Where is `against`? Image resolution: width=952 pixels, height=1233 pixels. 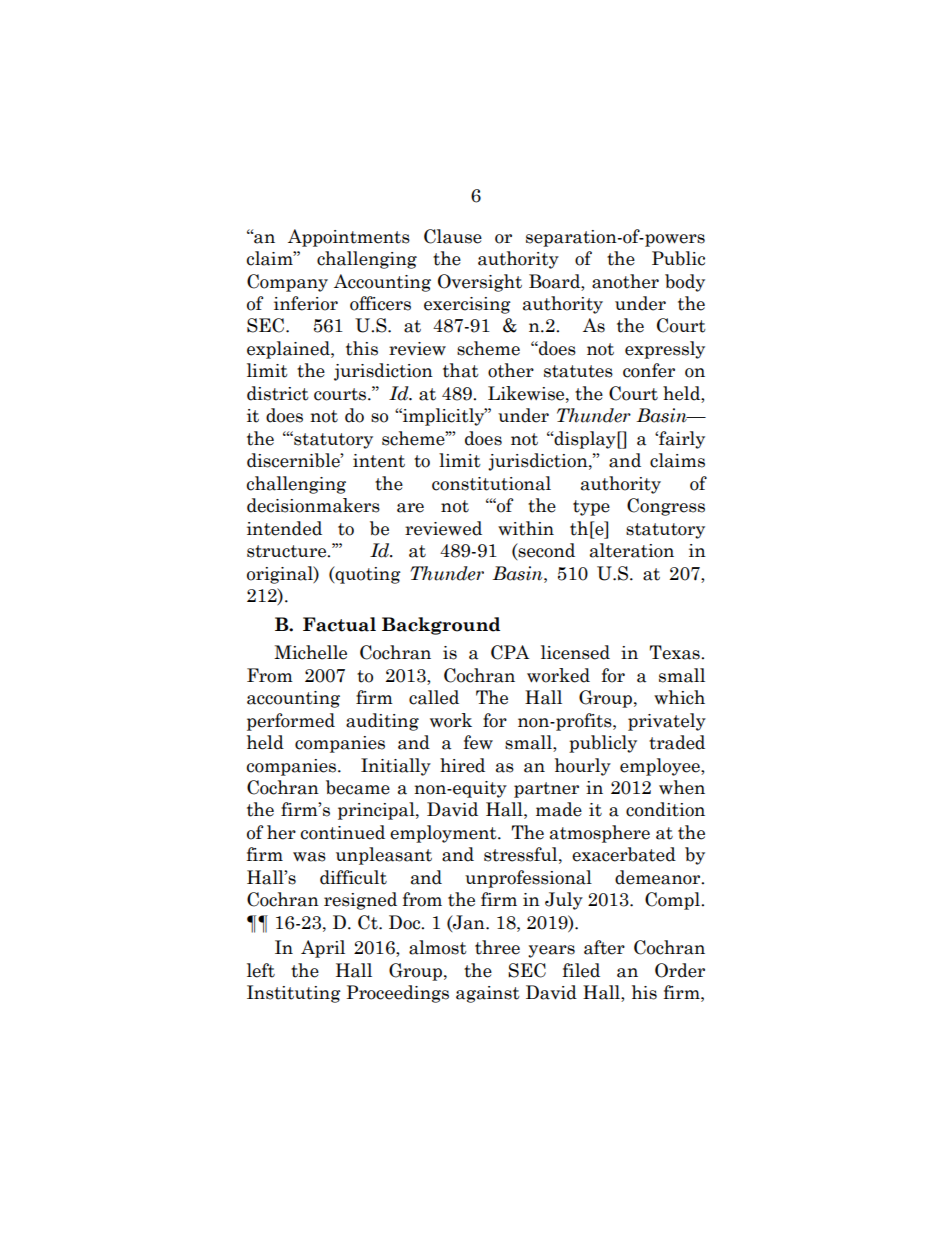 against is located at coordinates (488, 994).
